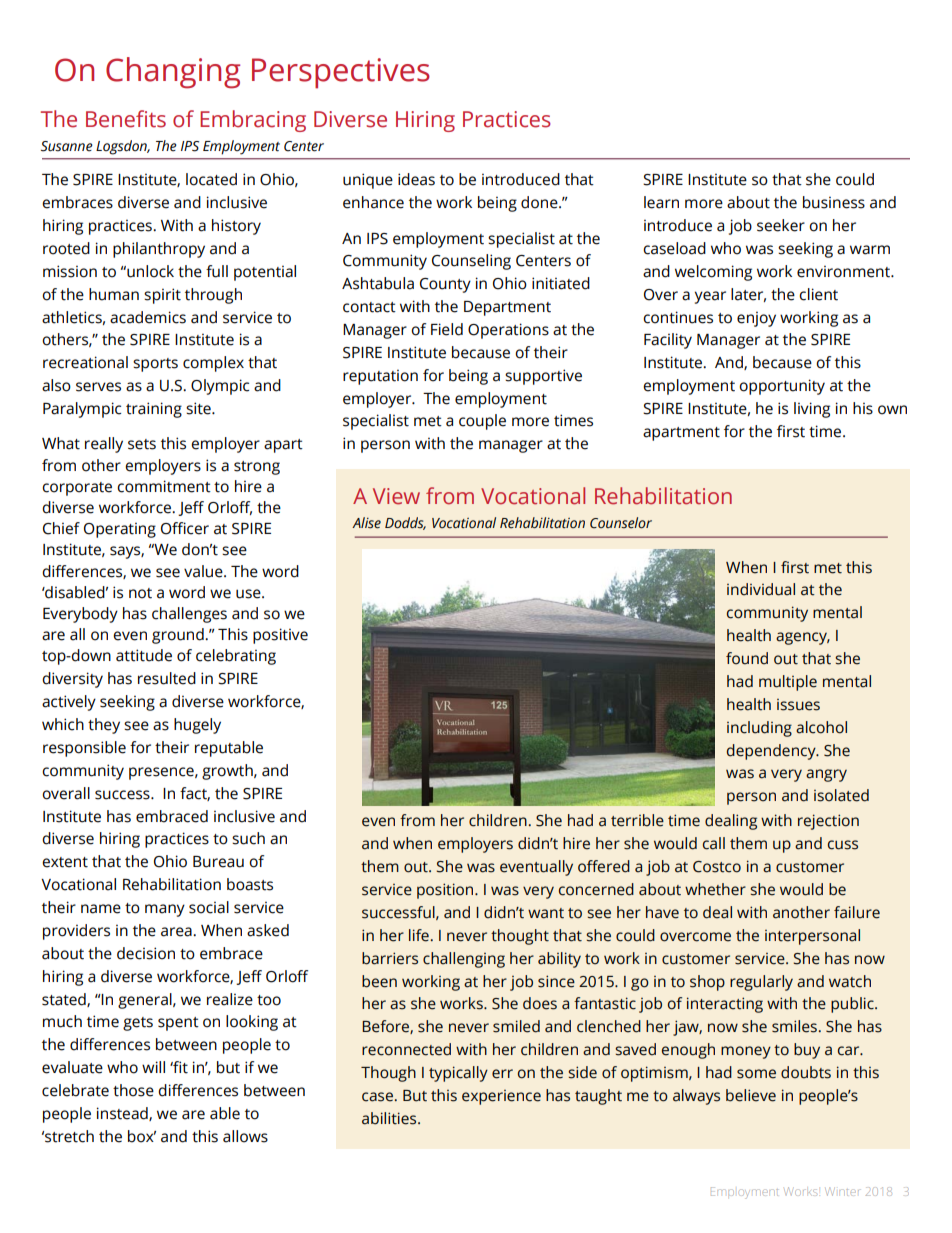 The image size is (952, 1233). Describe the element at coordinates (148, 317) in the page. I see `academics` at that location.
